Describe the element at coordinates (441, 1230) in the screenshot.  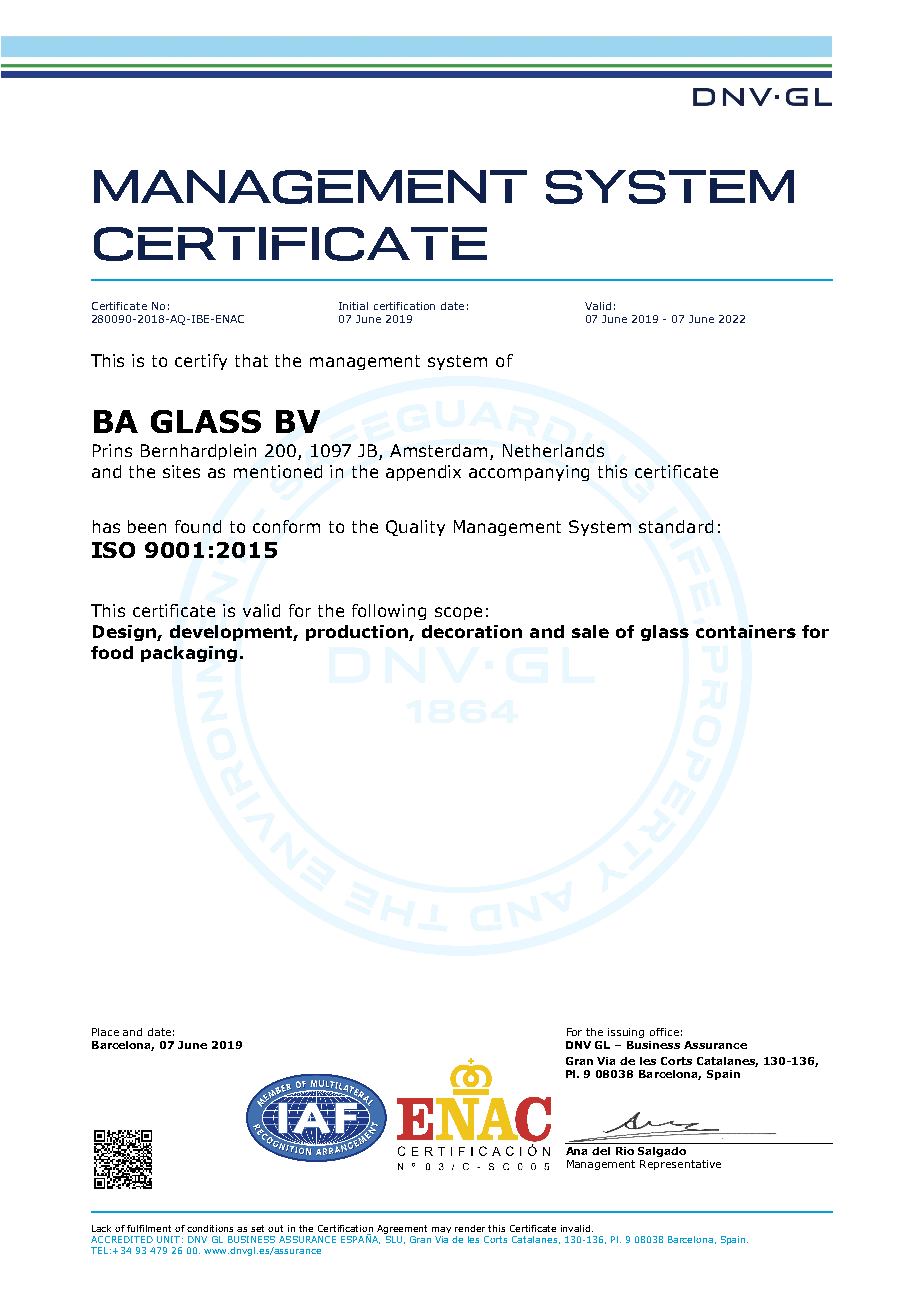
I see `may` at that location.
